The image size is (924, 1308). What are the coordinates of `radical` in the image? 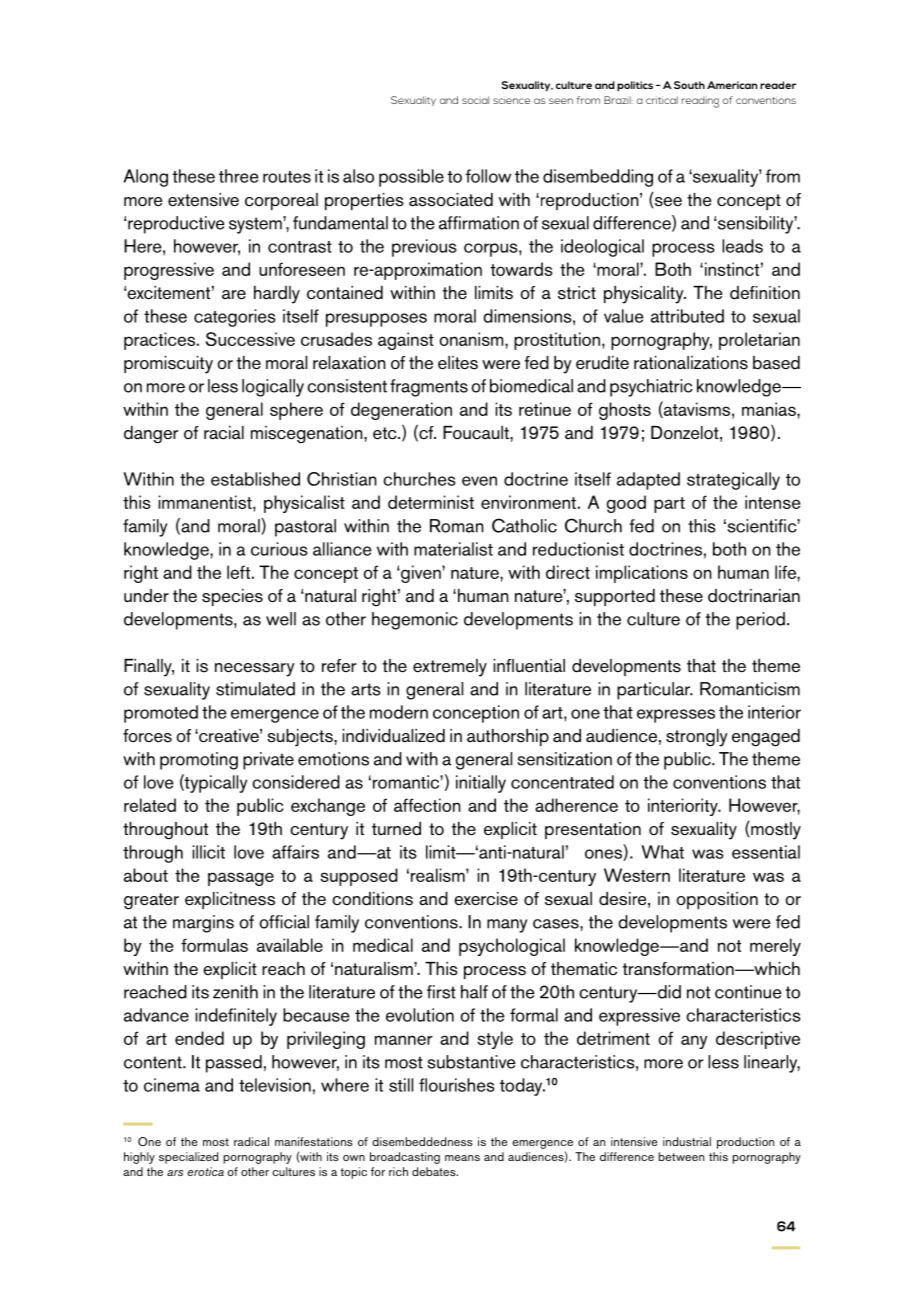 It's located at (251, 1141).
